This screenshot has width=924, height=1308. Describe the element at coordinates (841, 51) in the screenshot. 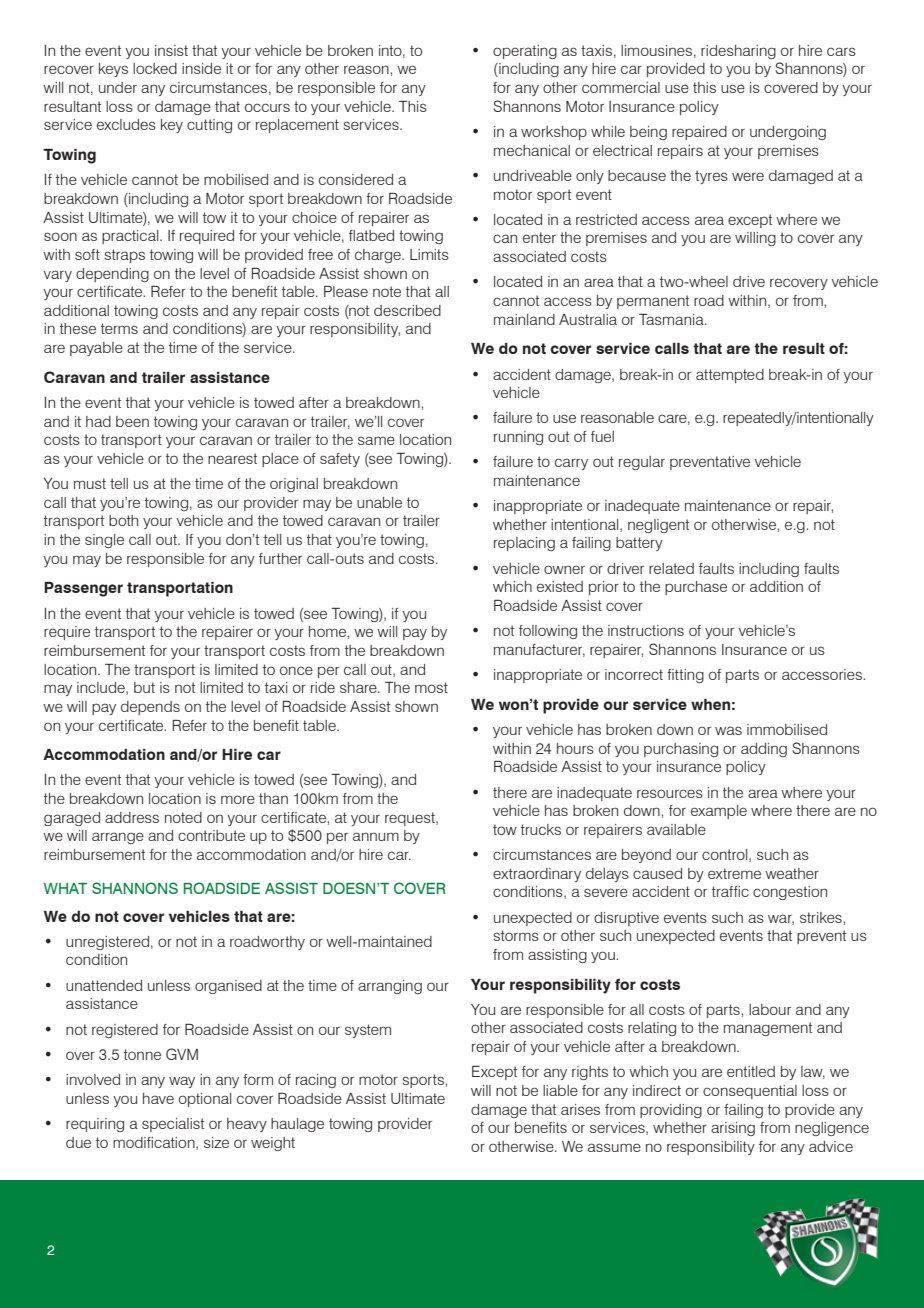

I see `cars` at that location.
